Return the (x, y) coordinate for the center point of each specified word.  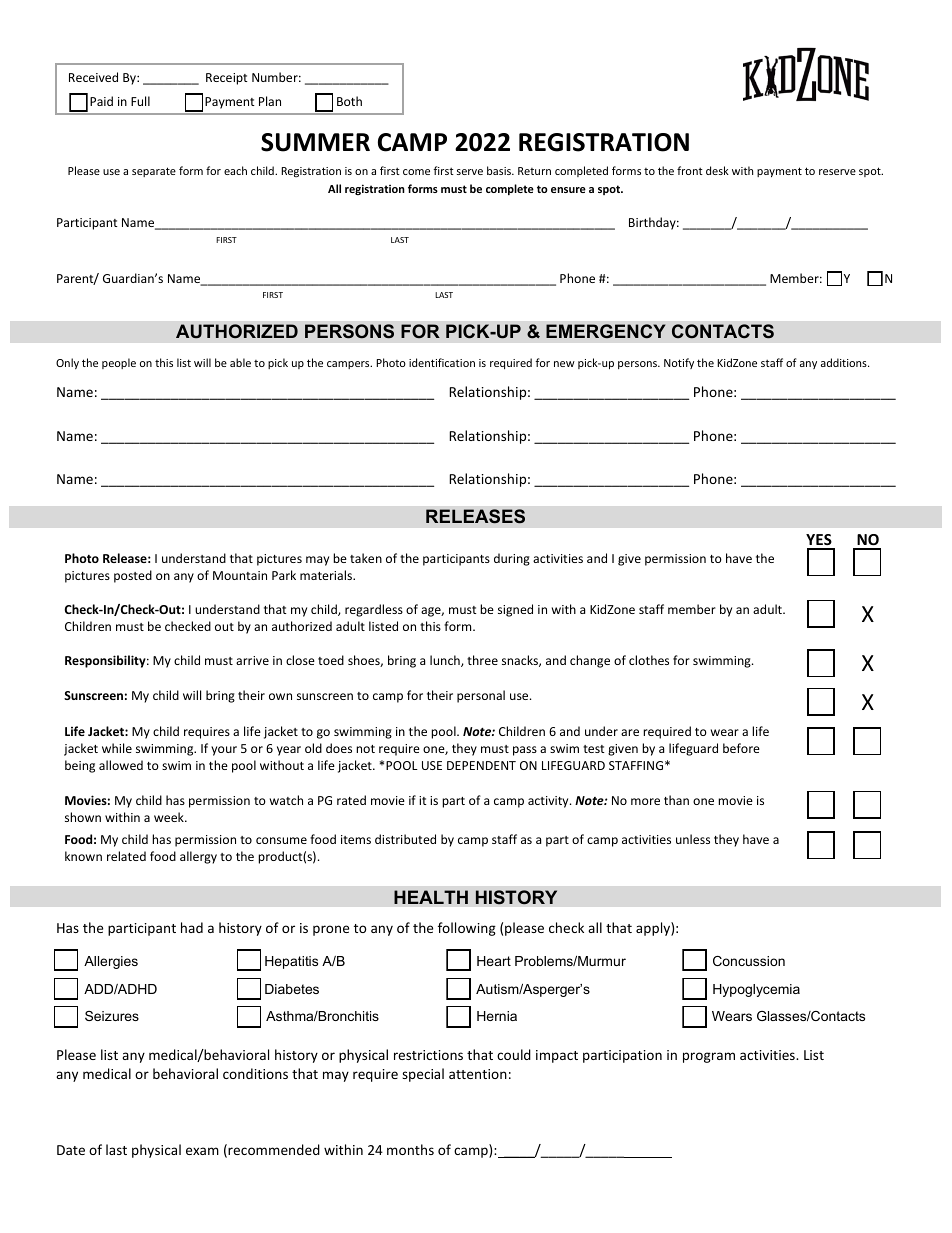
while (117, 748)
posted (133, 576)
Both (349, 101)
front (690, 170)
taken (366, 558)
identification (442, 362)
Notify (679, 363)
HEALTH (431, 897)
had (192, 927)
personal (481, 696)
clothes (649, 660)
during (512, 559)
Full (140, 101)
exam (202, 1151)
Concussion (749, 961)
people (119, 363)
